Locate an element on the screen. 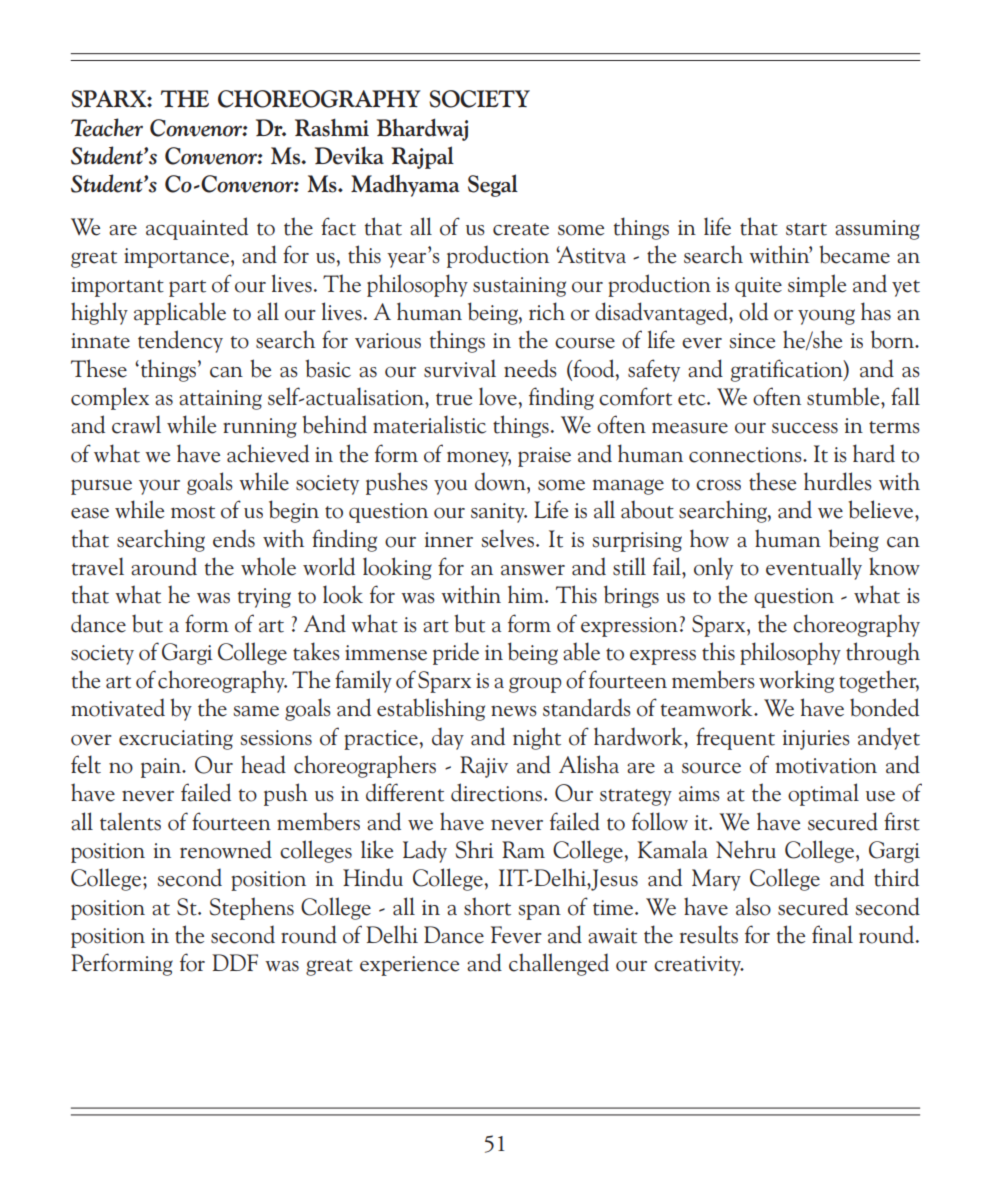 This screenshot has width=991, height=1204. Teacher is located at coordinates (107, 127).
